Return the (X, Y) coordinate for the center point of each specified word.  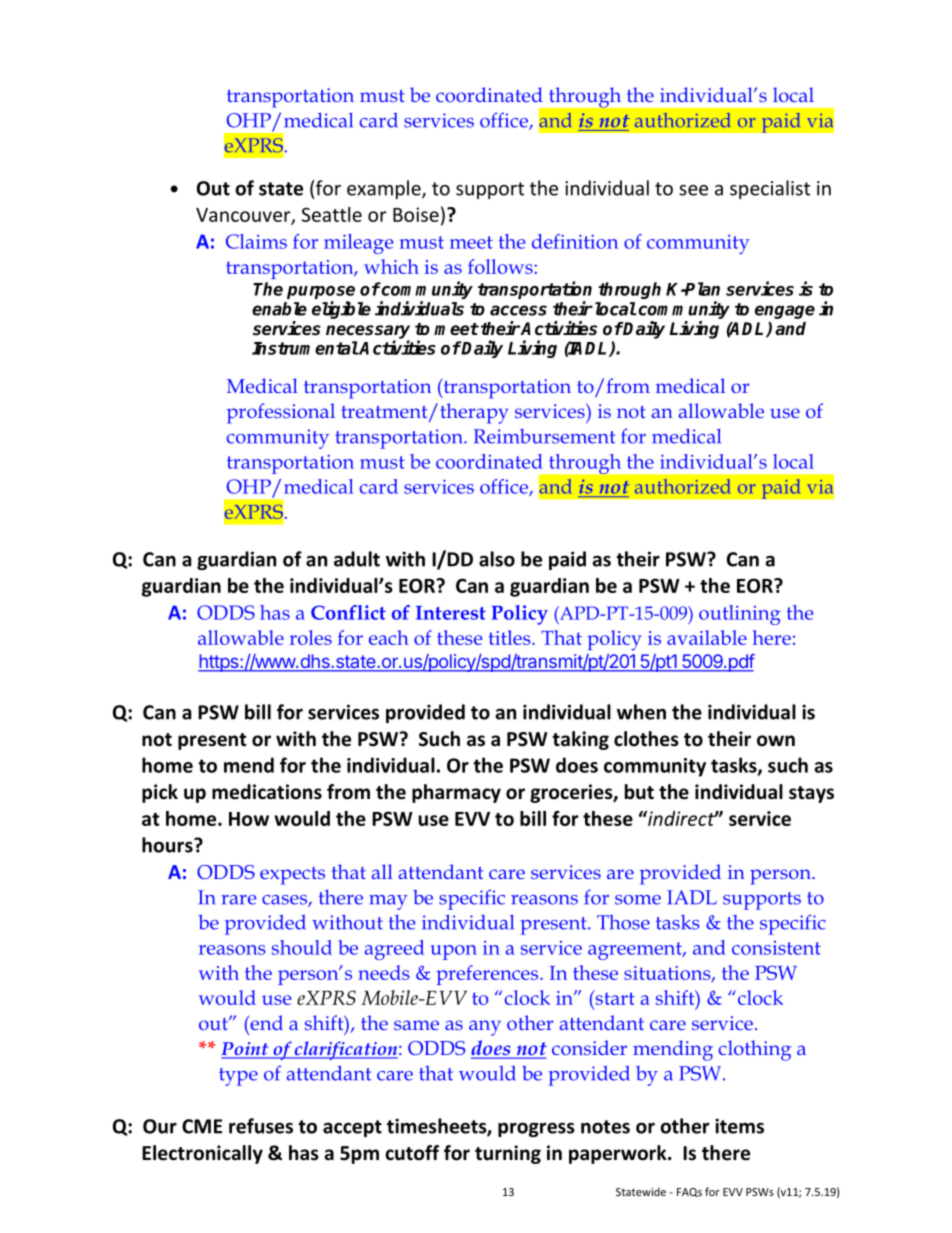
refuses (261, 1126)
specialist (770, 189)
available (707, 637)
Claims (256, 241)
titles (511, 637)
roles (311, 637)
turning (508, 1154)
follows (501, 266)
